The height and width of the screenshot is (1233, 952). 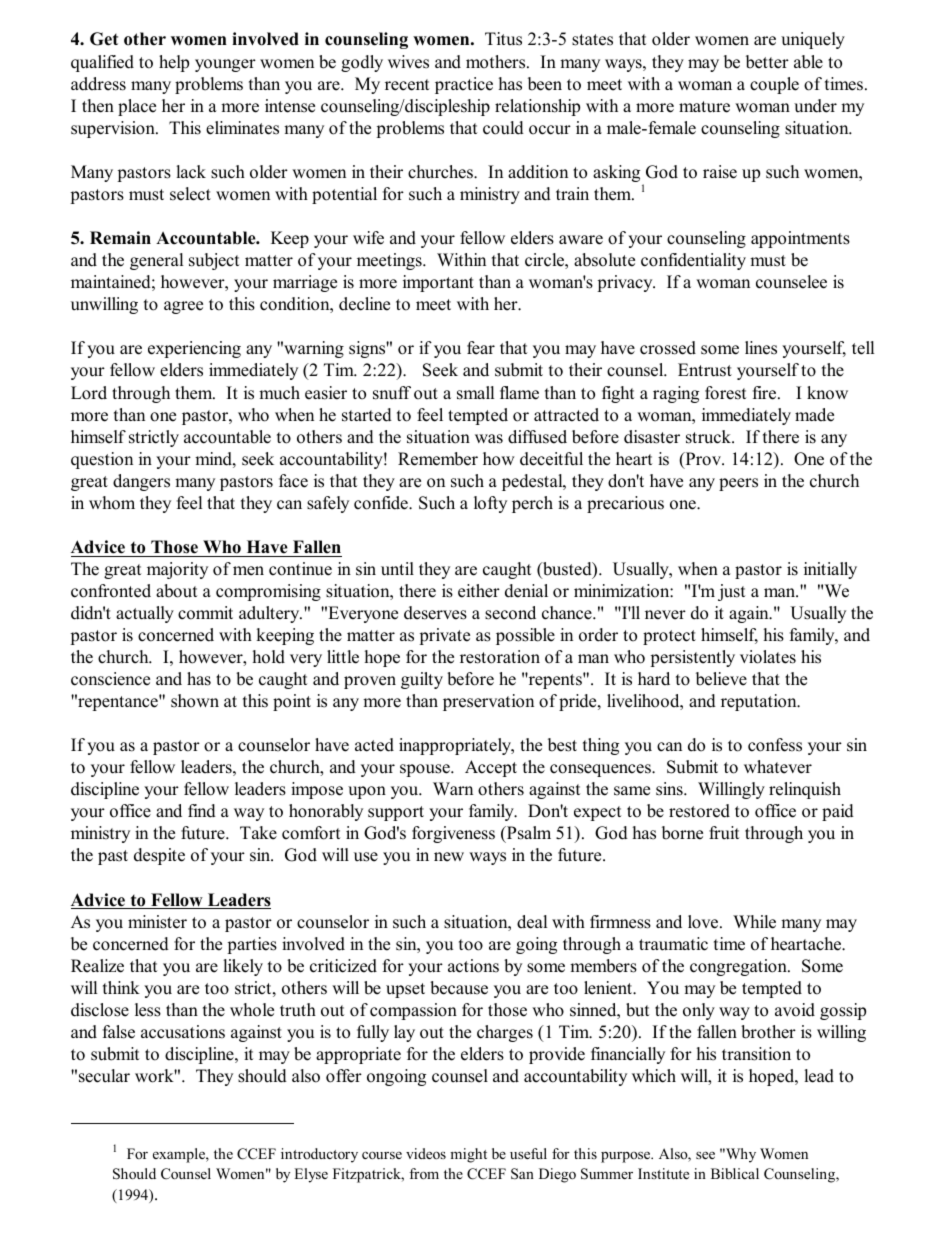 I want to click on dangers, so click(x=141, y=482).
